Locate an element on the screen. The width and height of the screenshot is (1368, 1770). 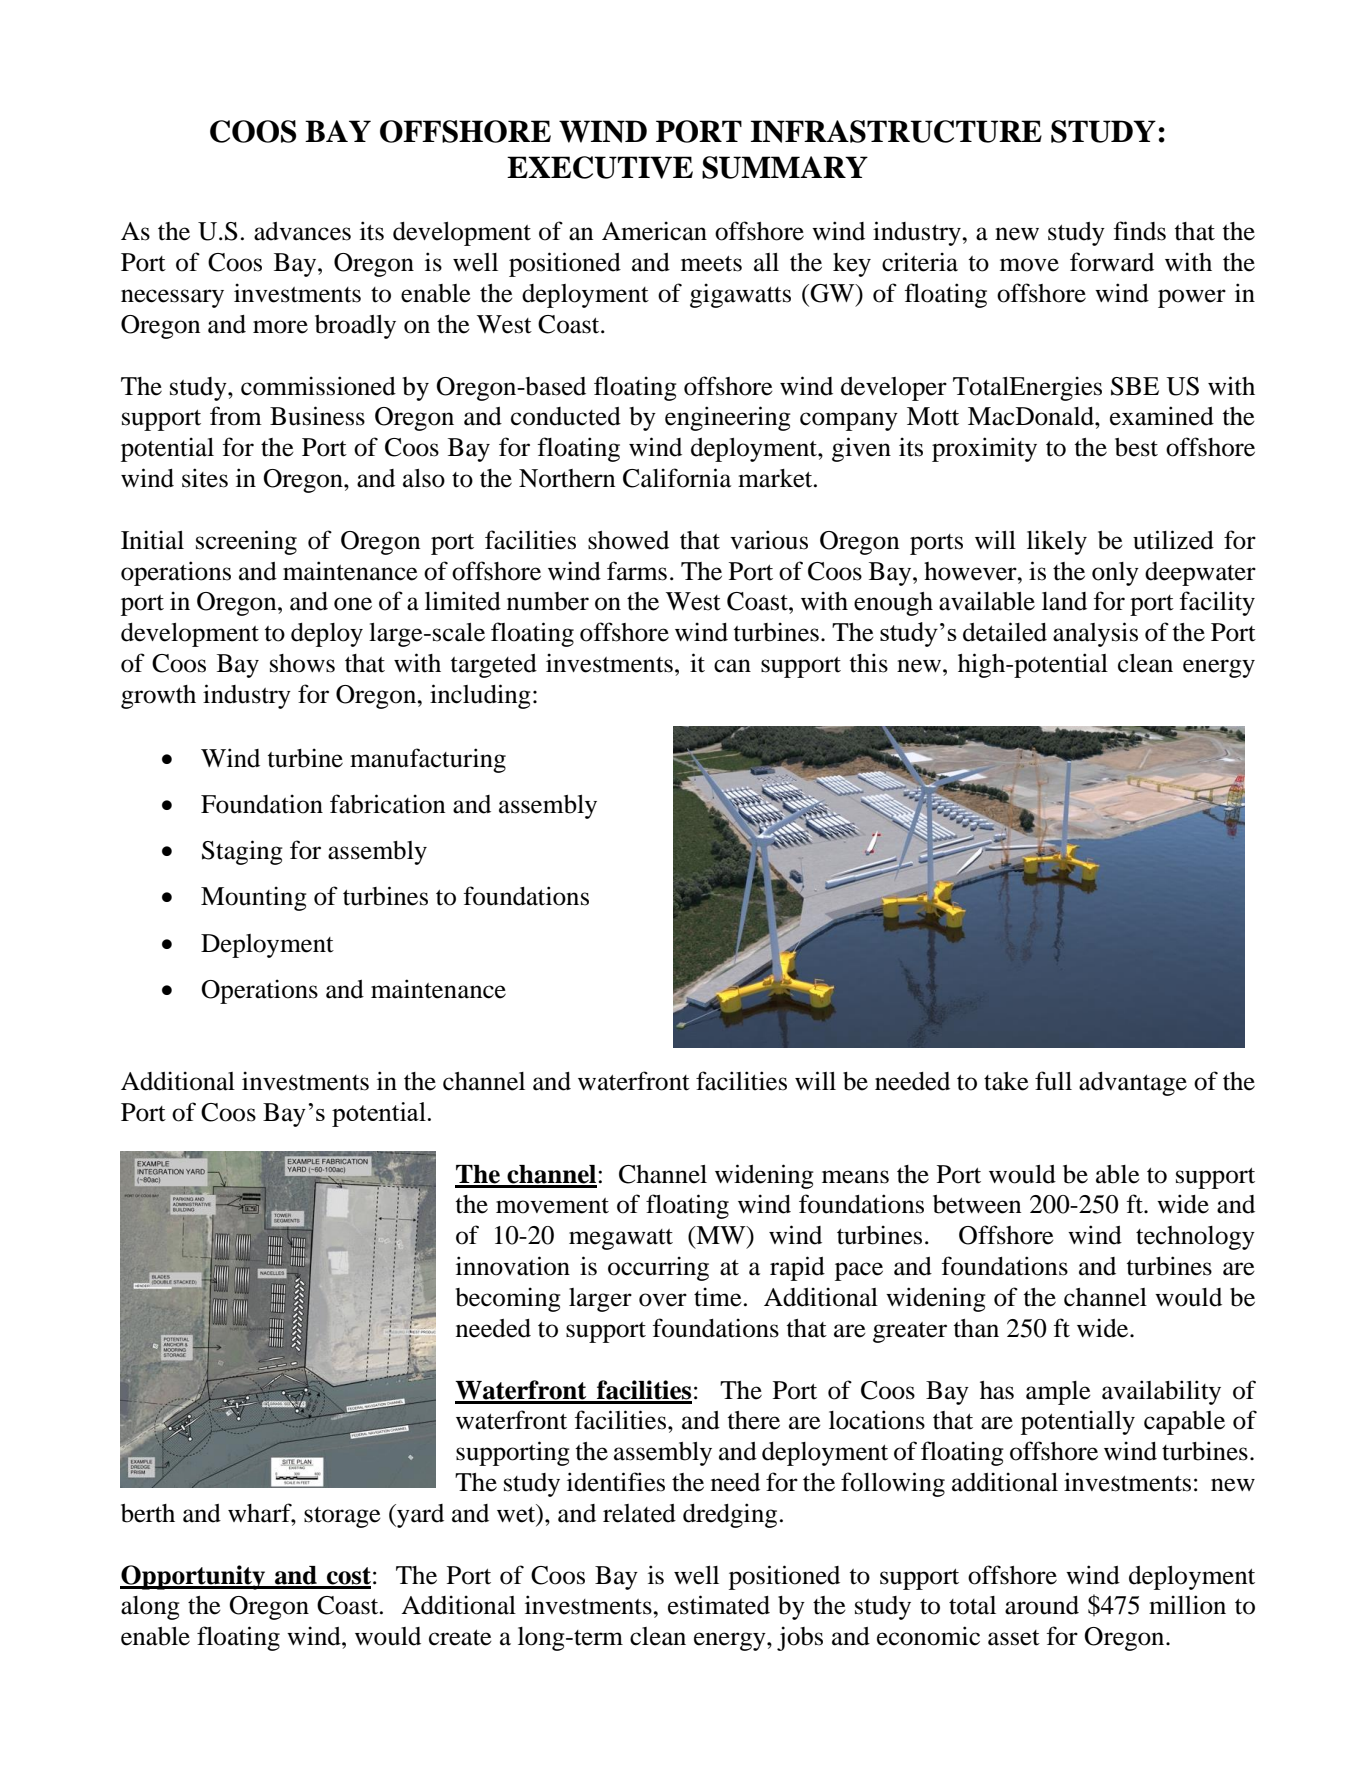
showed is located at coordinates (628, 540).
